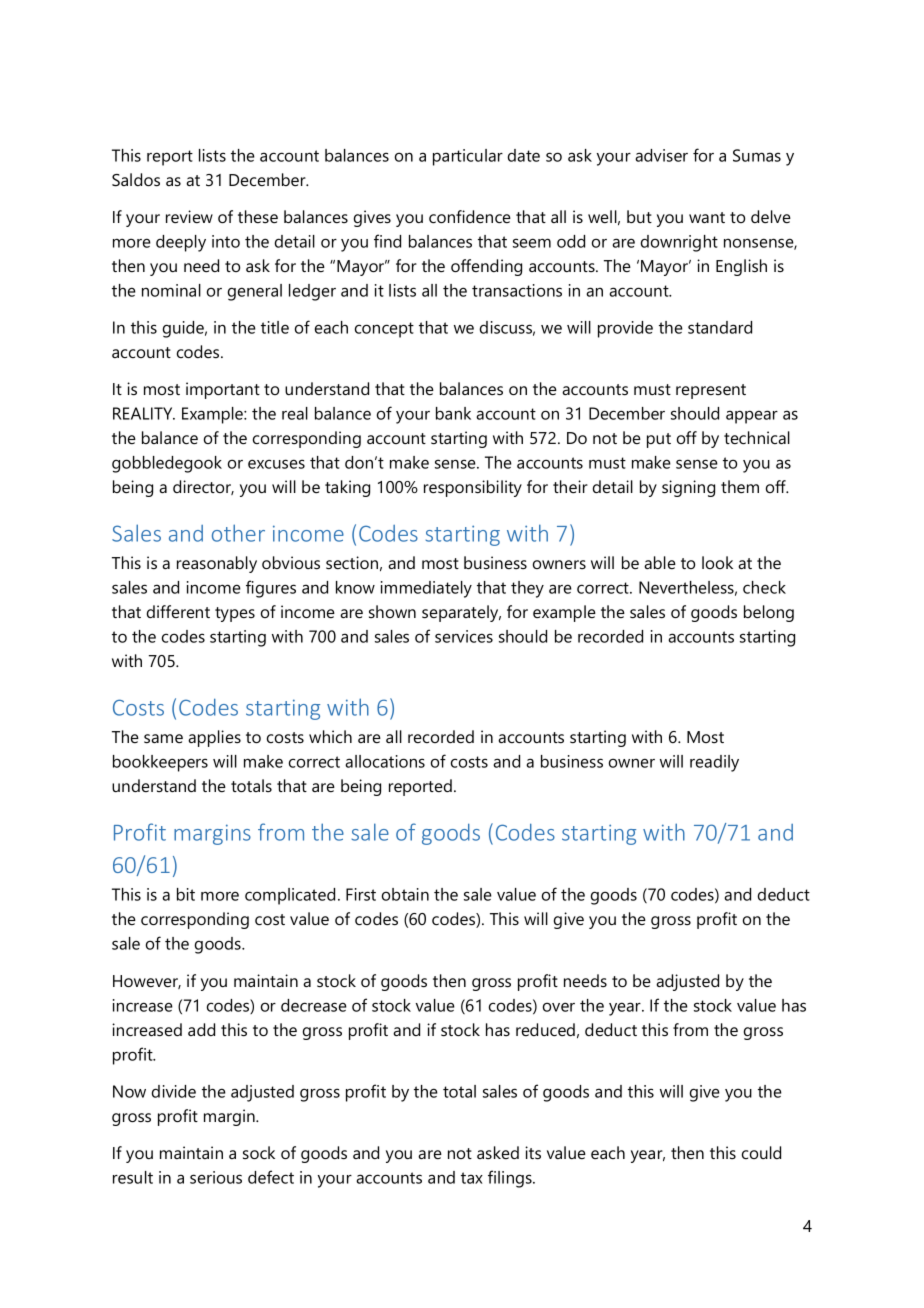 The image size is (924, 1308). I want to click on tax, so click(472, 1178).
